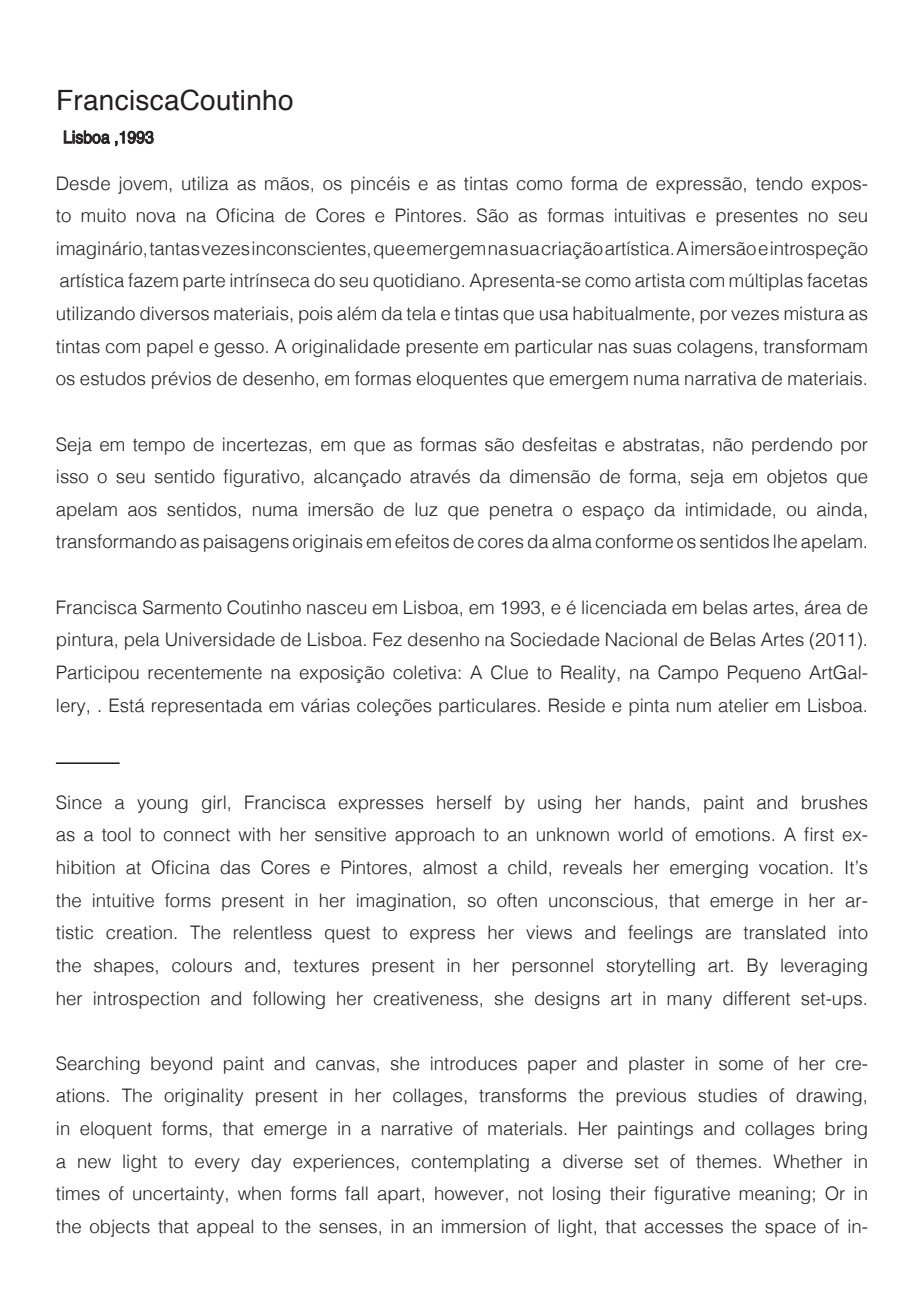 The height and width of the image is (1308, 924). I want to click on lhe, so click(785, 541).
